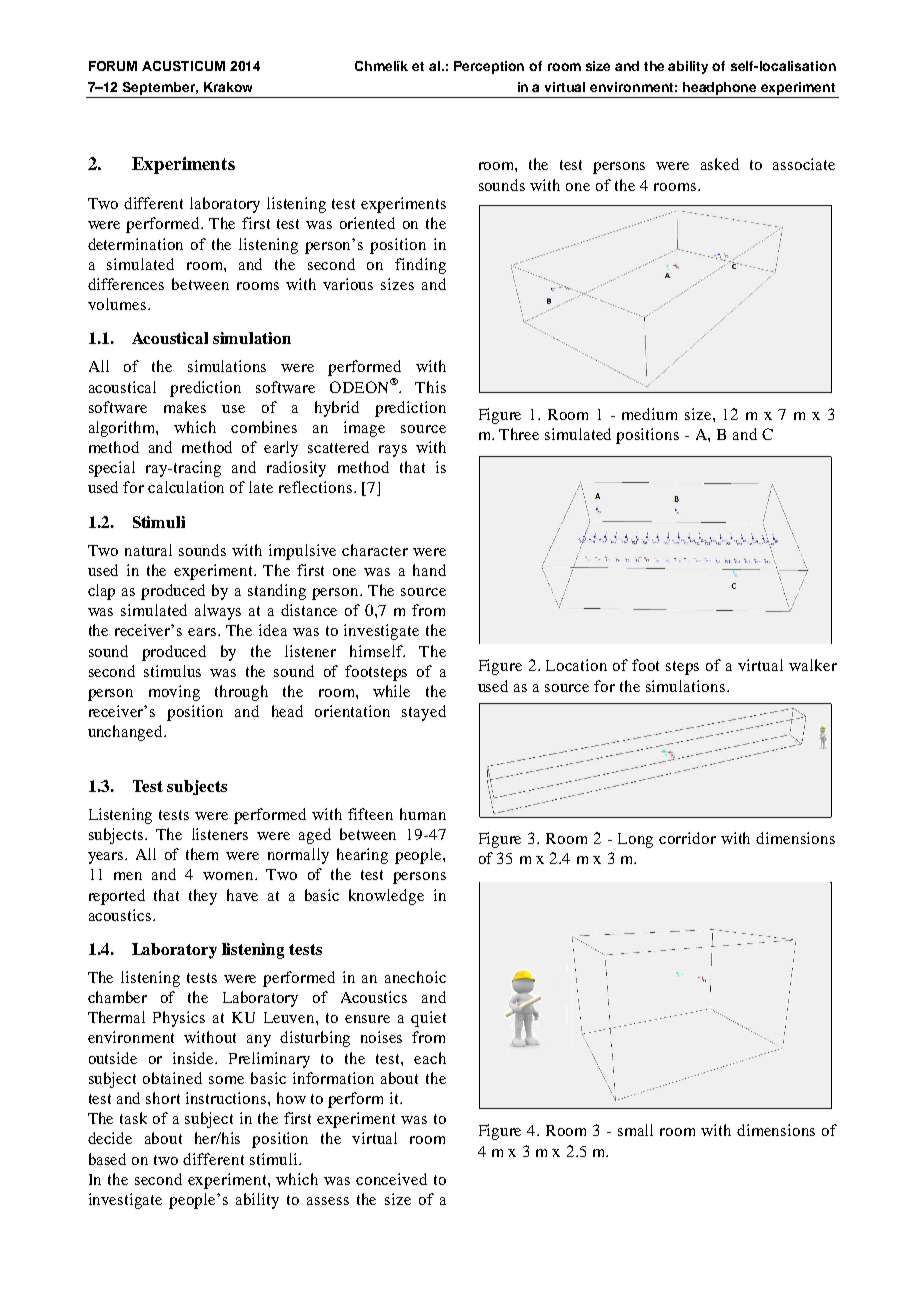  Describe the element at coordinates (107, 1159) in the image. I see `based` at that location.
